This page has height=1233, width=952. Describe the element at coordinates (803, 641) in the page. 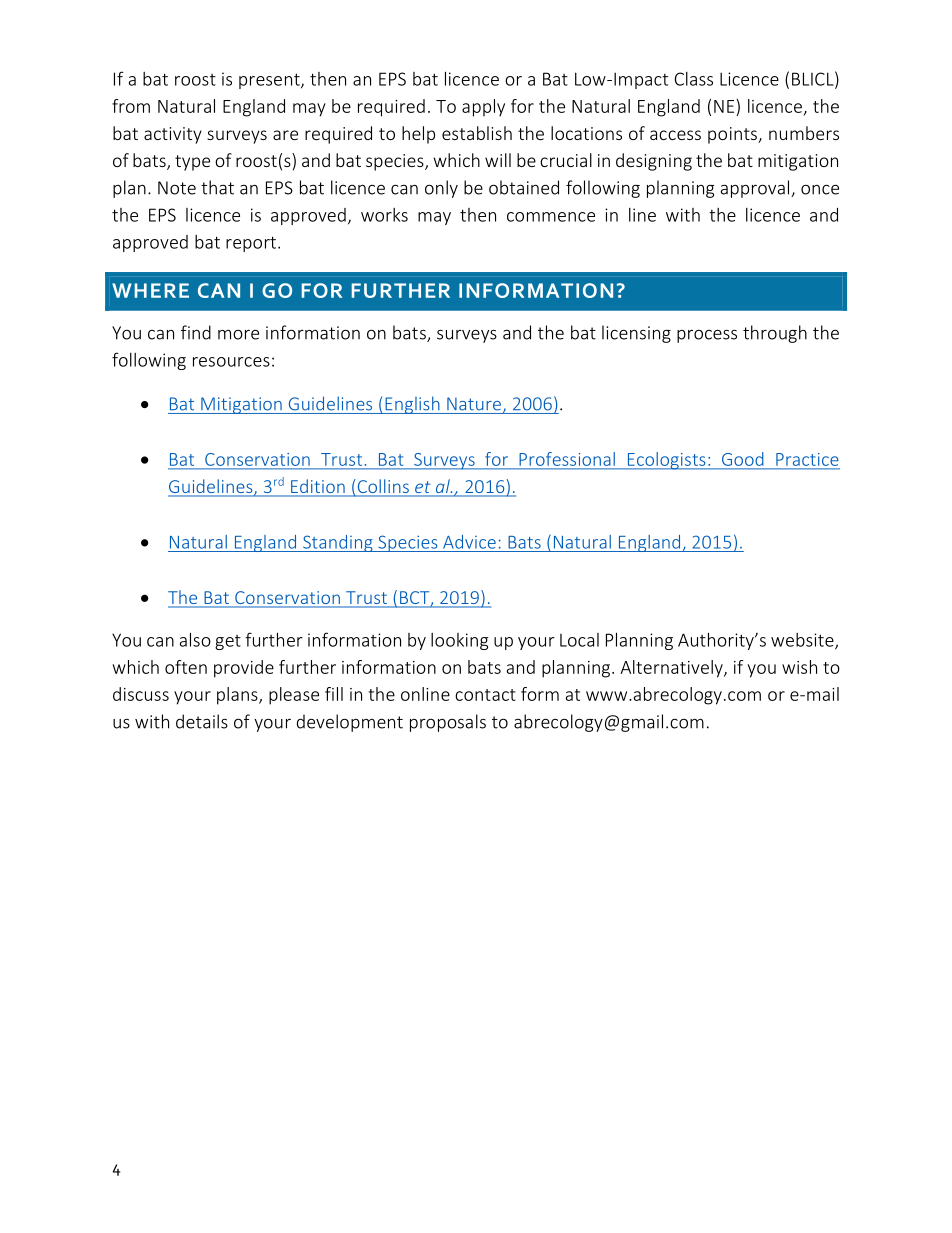

I see `website` at that location.
